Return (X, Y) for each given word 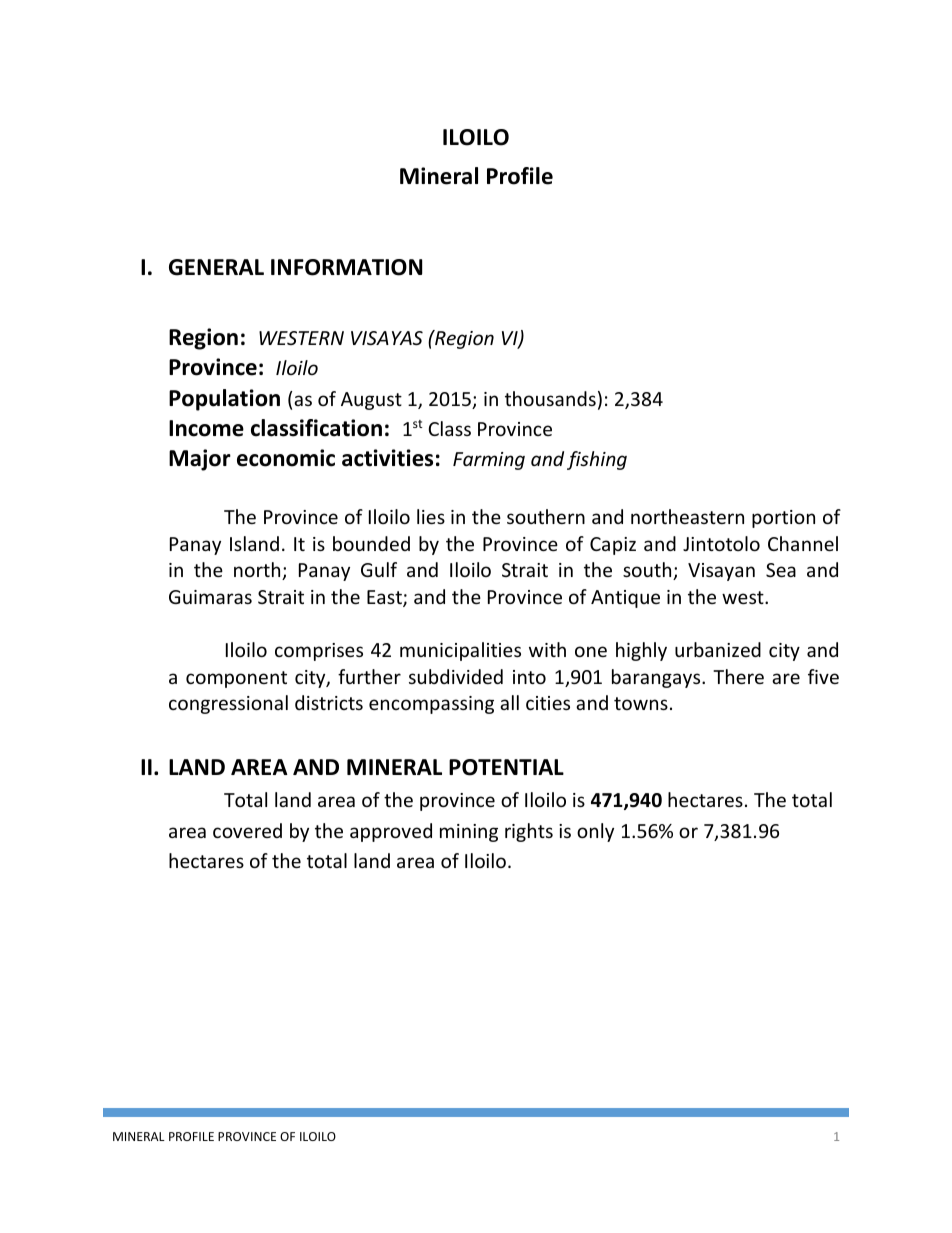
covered (247, 830)
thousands (550, 398)
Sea (781, 570)
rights (529, 832)
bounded (371, 543)
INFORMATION (346, 267)
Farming (489, 461)
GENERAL (216, 267)
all (509, 702)
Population (224, 400)
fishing (597, 460)
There (738, 676)
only (595, 832)
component (236, 679)
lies (431, 516)
